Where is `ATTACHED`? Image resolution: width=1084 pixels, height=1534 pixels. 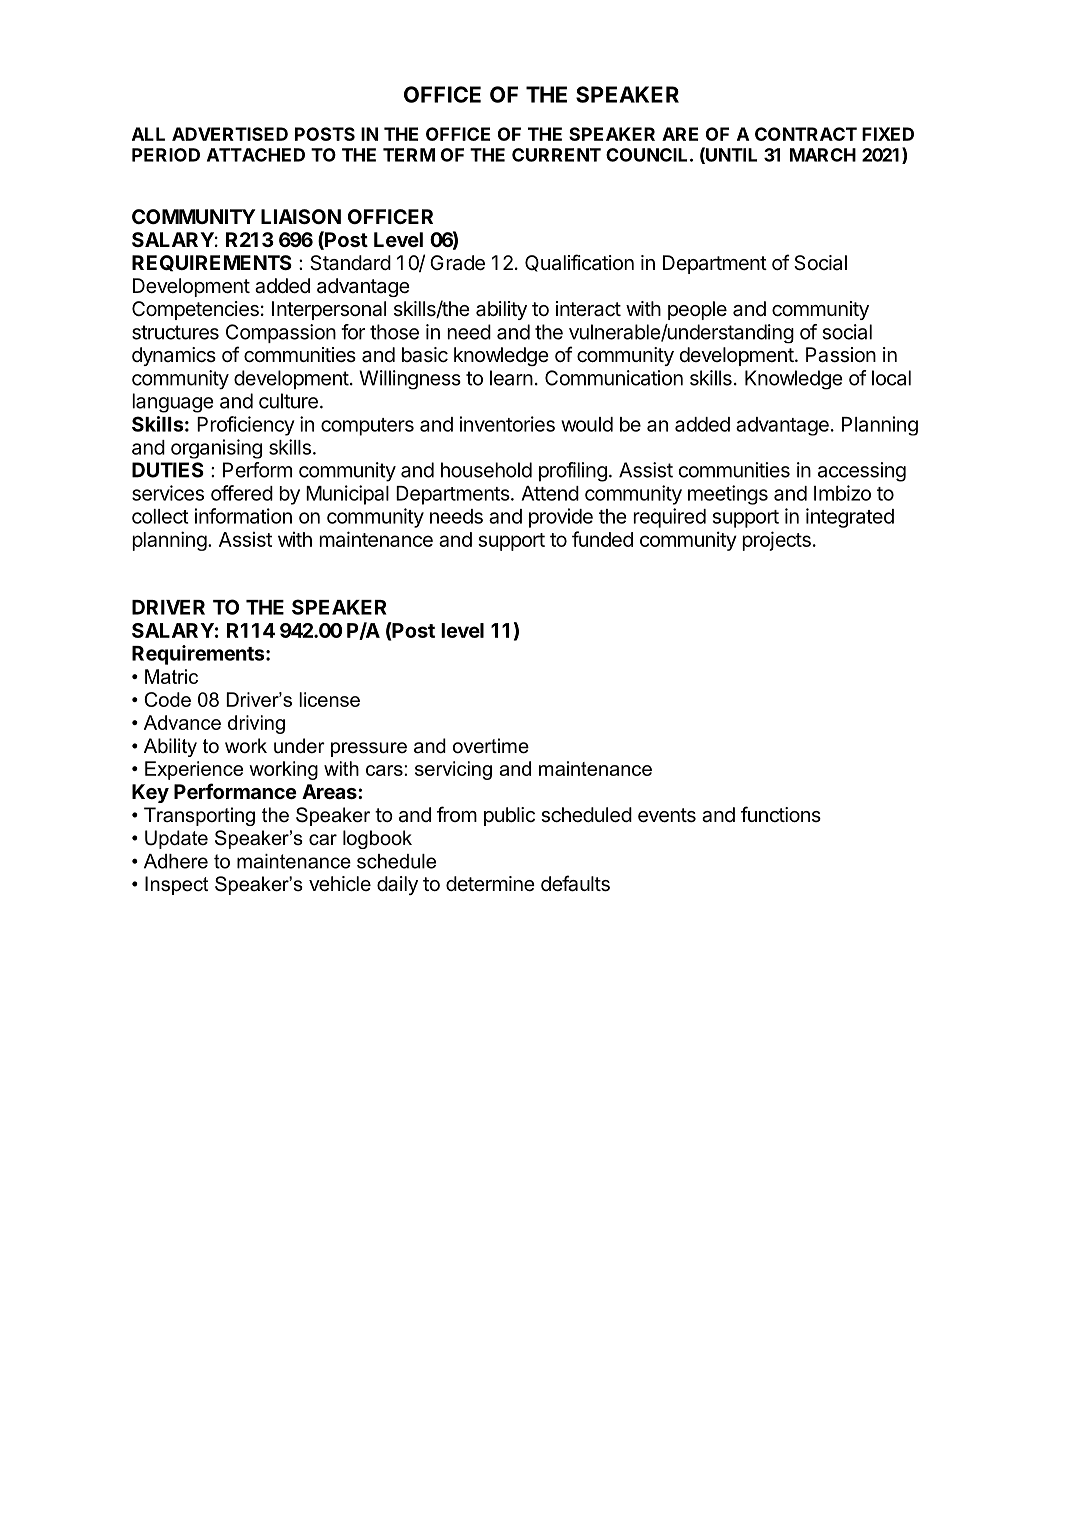 ATTACHED is located at coordinates (256, 155).
